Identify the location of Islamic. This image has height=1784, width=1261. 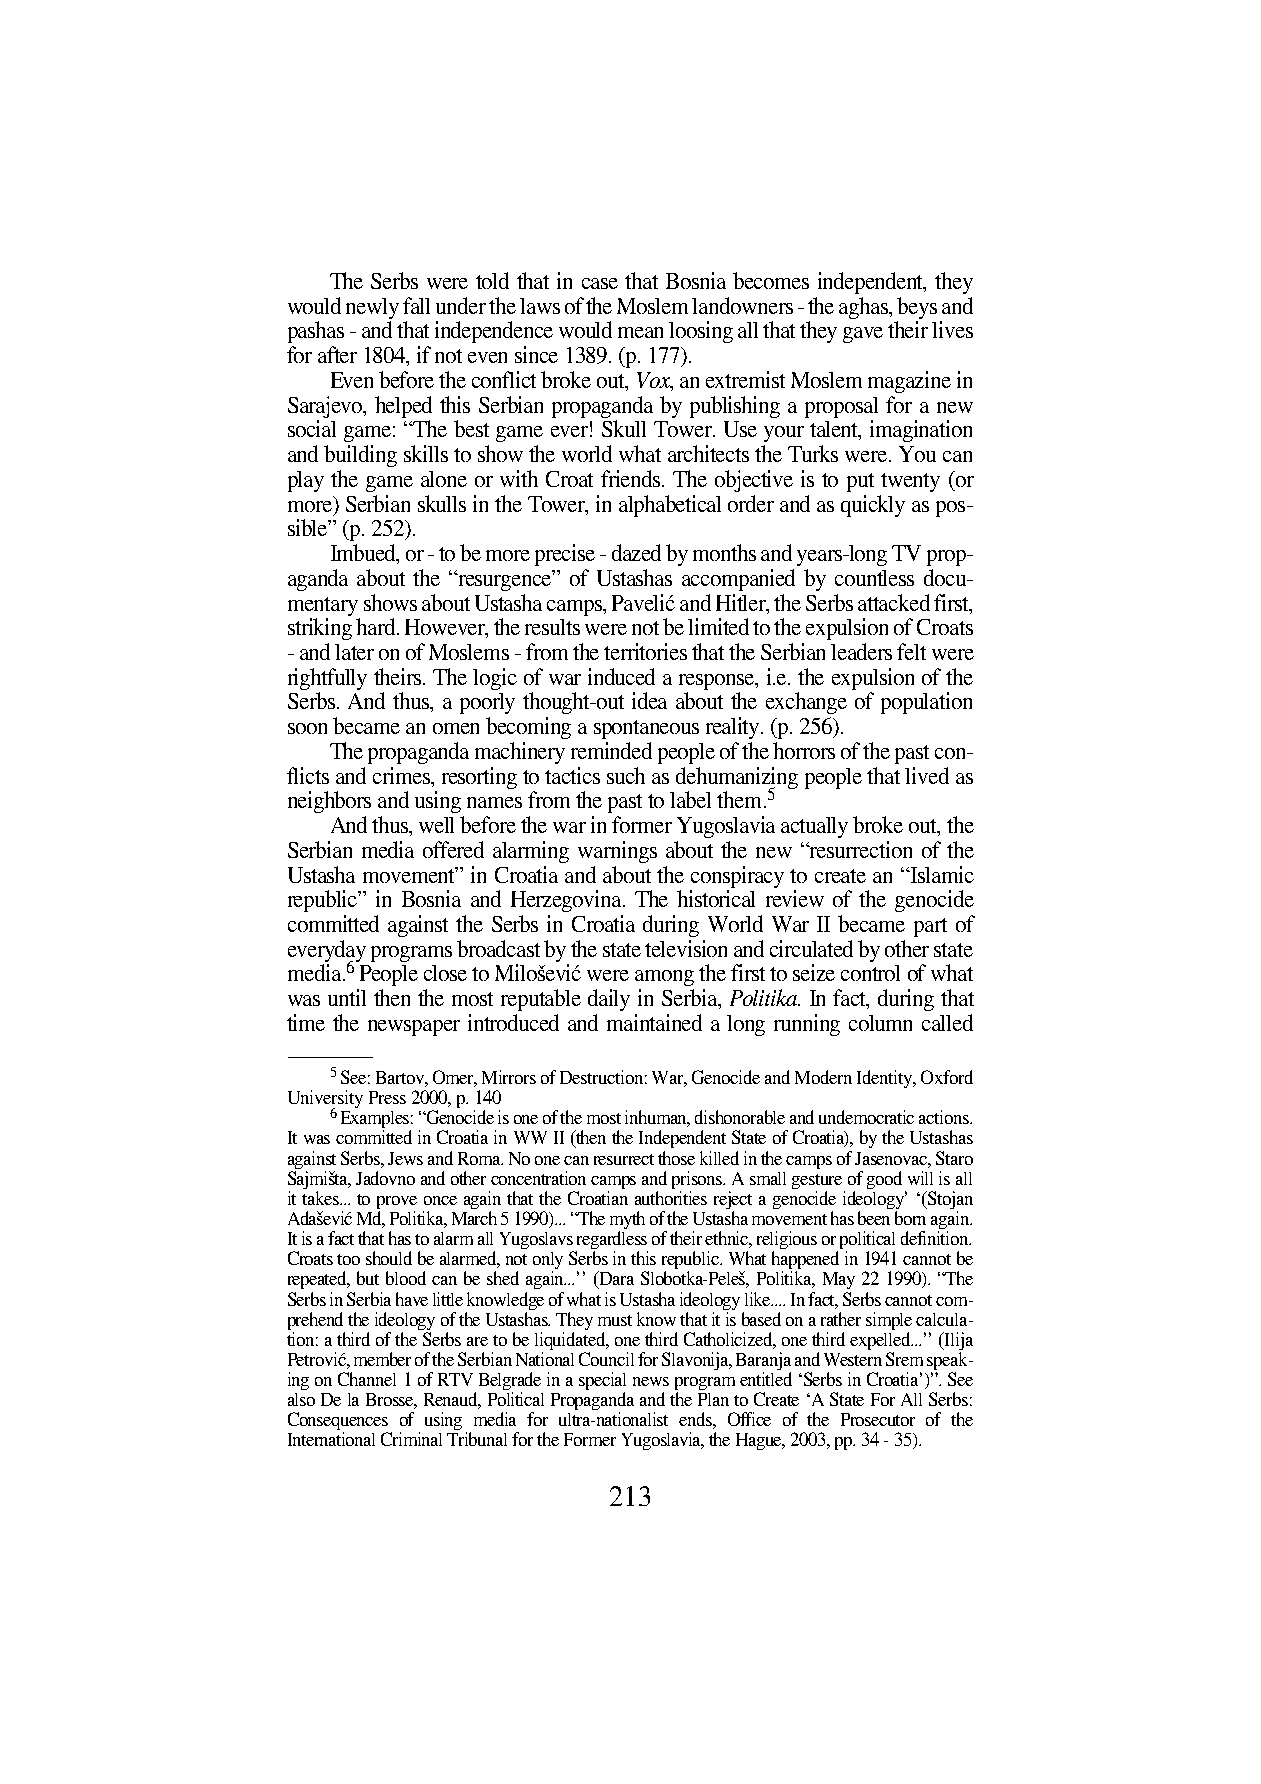
(941, 874).
